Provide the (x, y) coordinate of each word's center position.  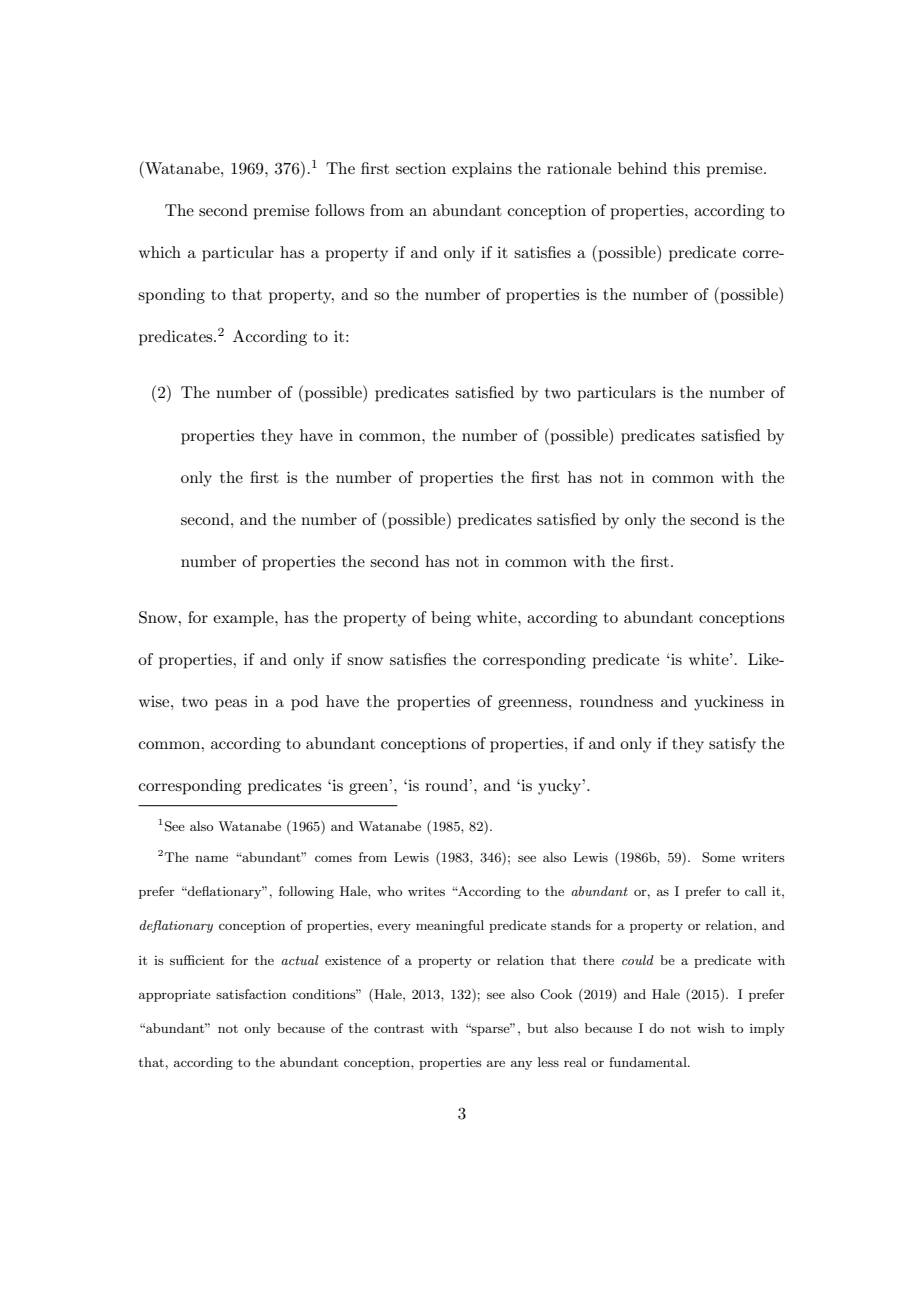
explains (482, 170)
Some (718, 857)
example (244, 619)
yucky (561, 787)
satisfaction (251, 994)
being (451, 619)
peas (231, 705)
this (687, 168)
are (496, 1063)
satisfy (732, 745)
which (160, 252)
